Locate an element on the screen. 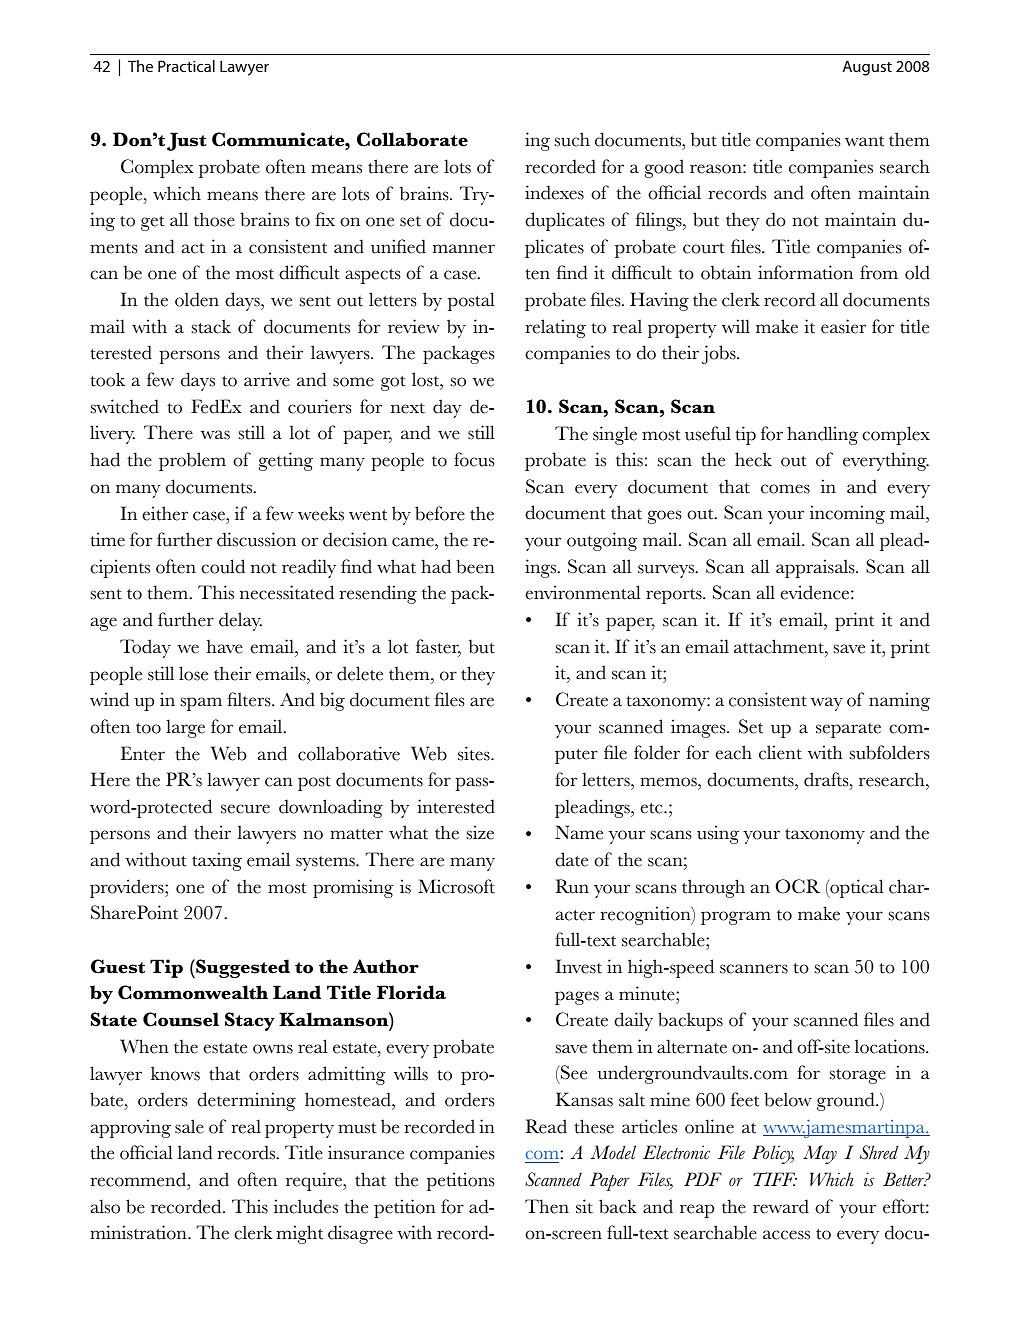 The height and width of the screenshot is (1320, 1020). reward is located at coordinates (781, 1206).
